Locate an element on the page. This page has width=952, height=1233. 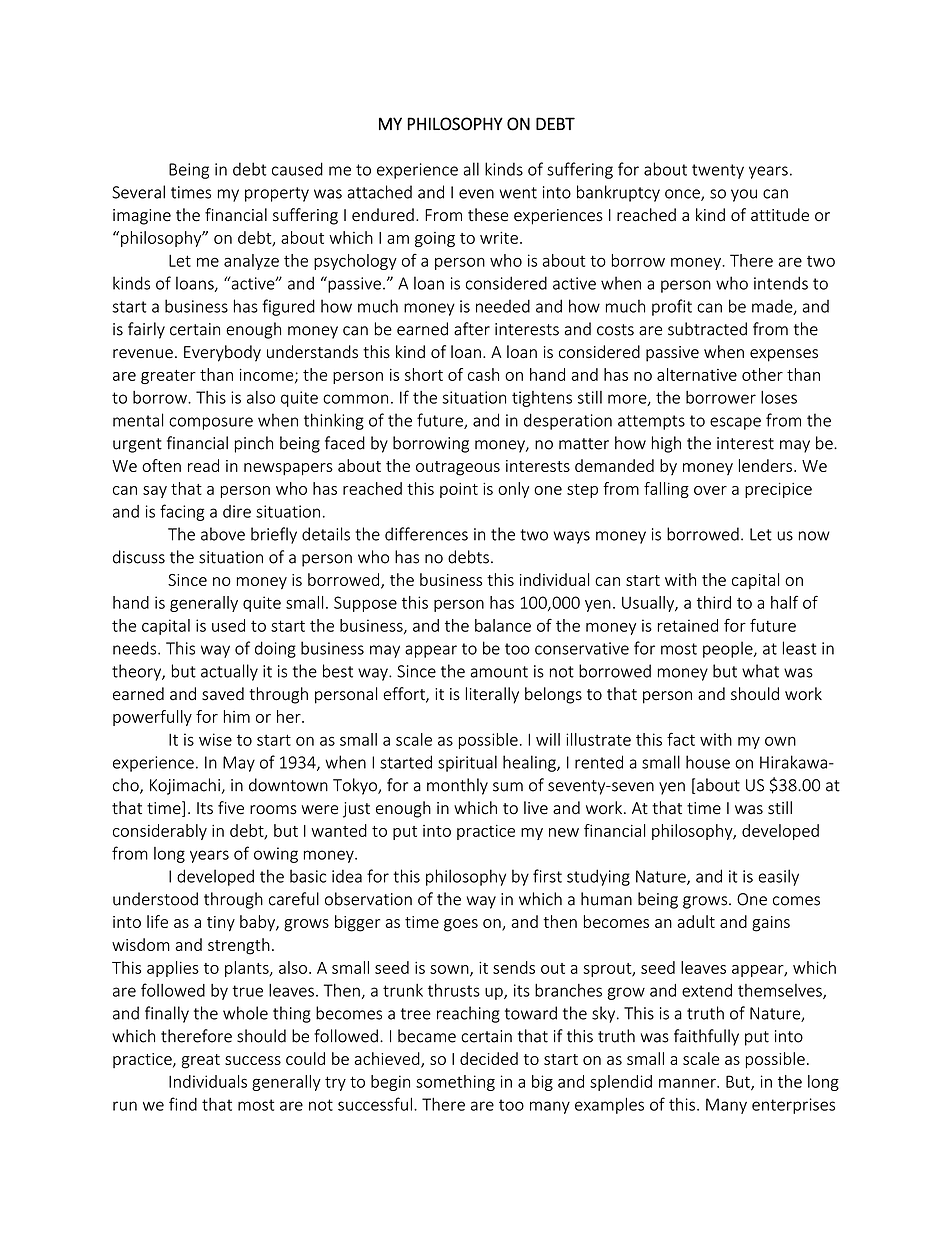
people is located at coordinates (729, 649).
